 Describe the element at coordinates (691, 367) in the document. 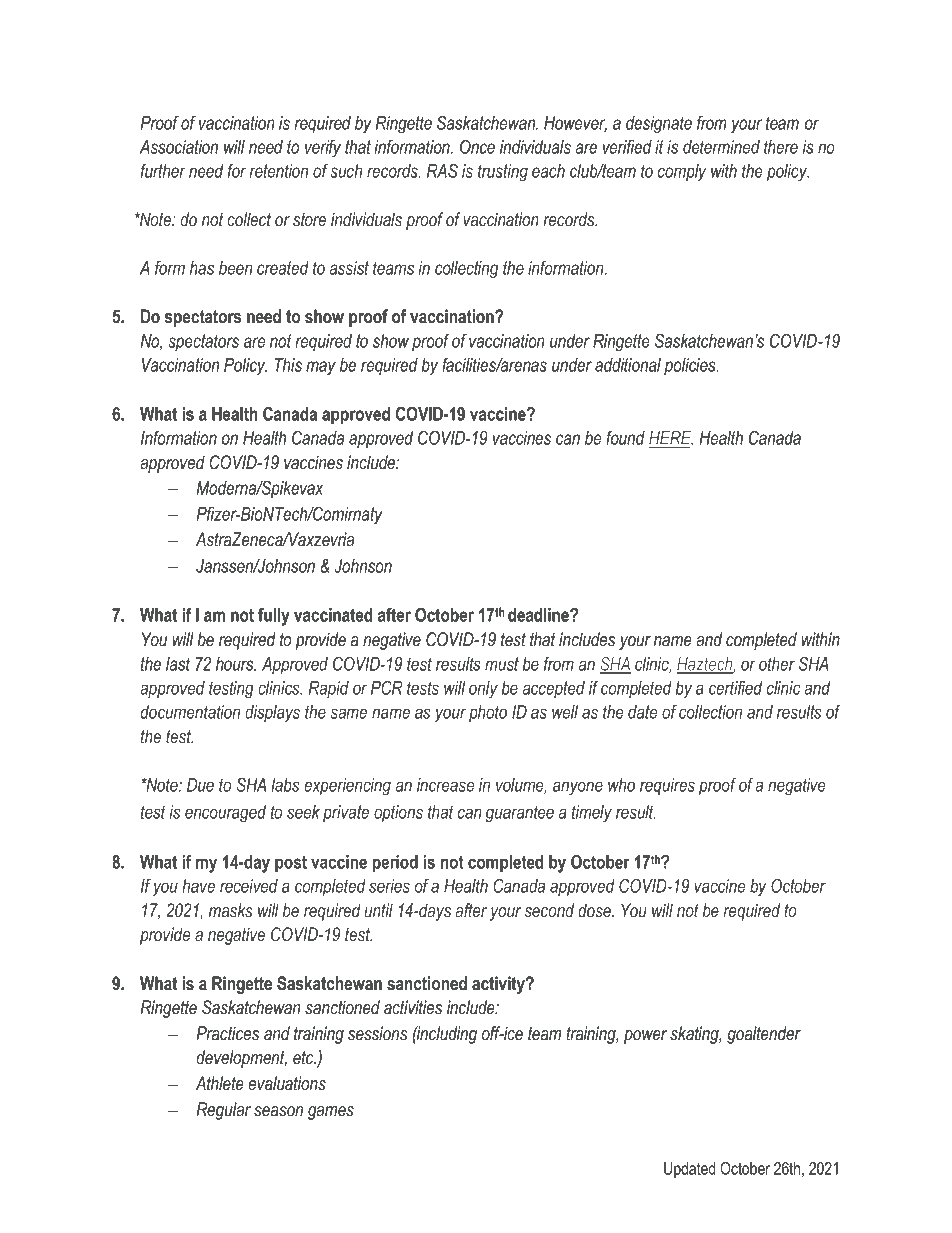

I see `policies` at that location.
